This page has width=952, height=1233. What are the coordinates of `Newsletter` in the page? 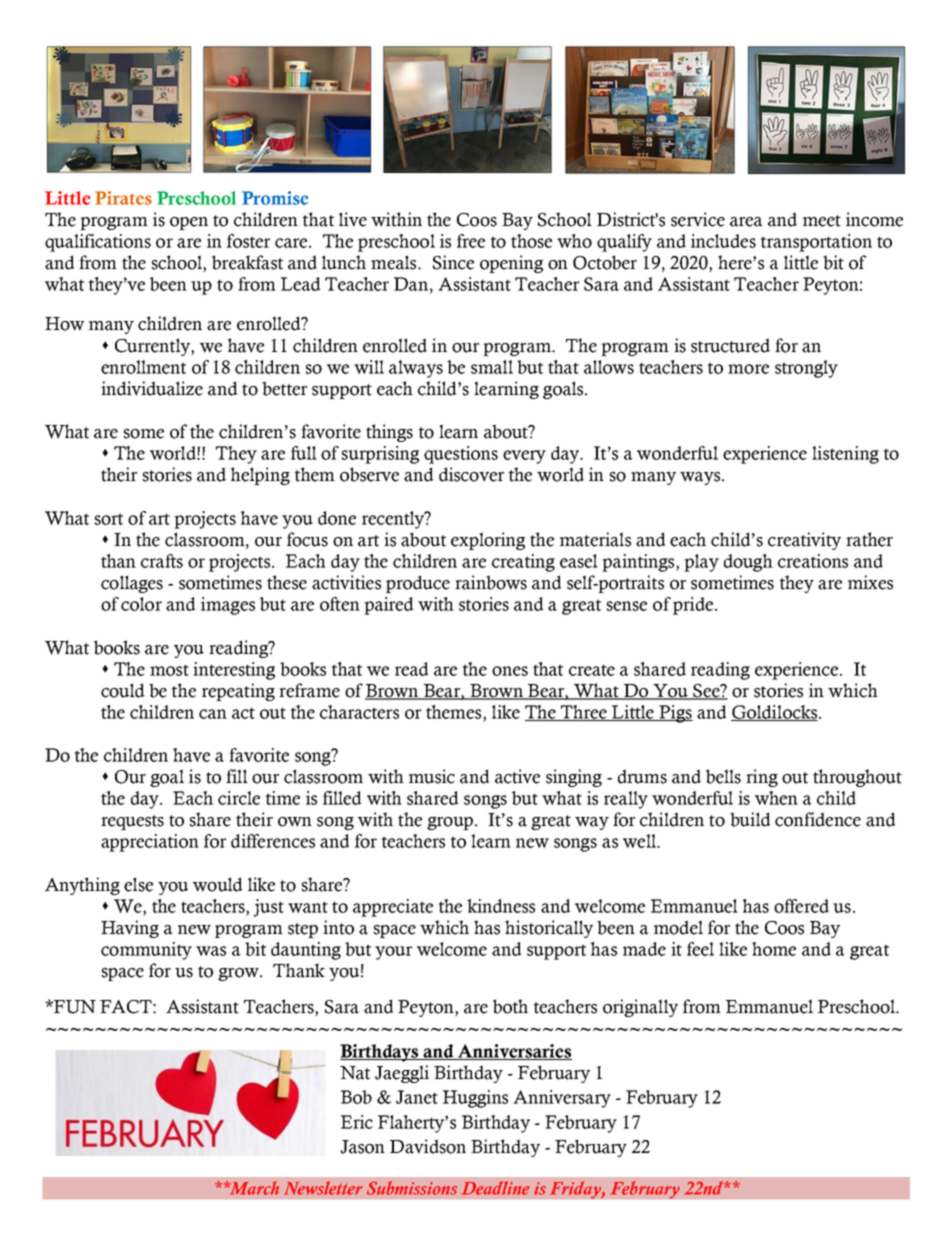 It's located at (323, 1188).
